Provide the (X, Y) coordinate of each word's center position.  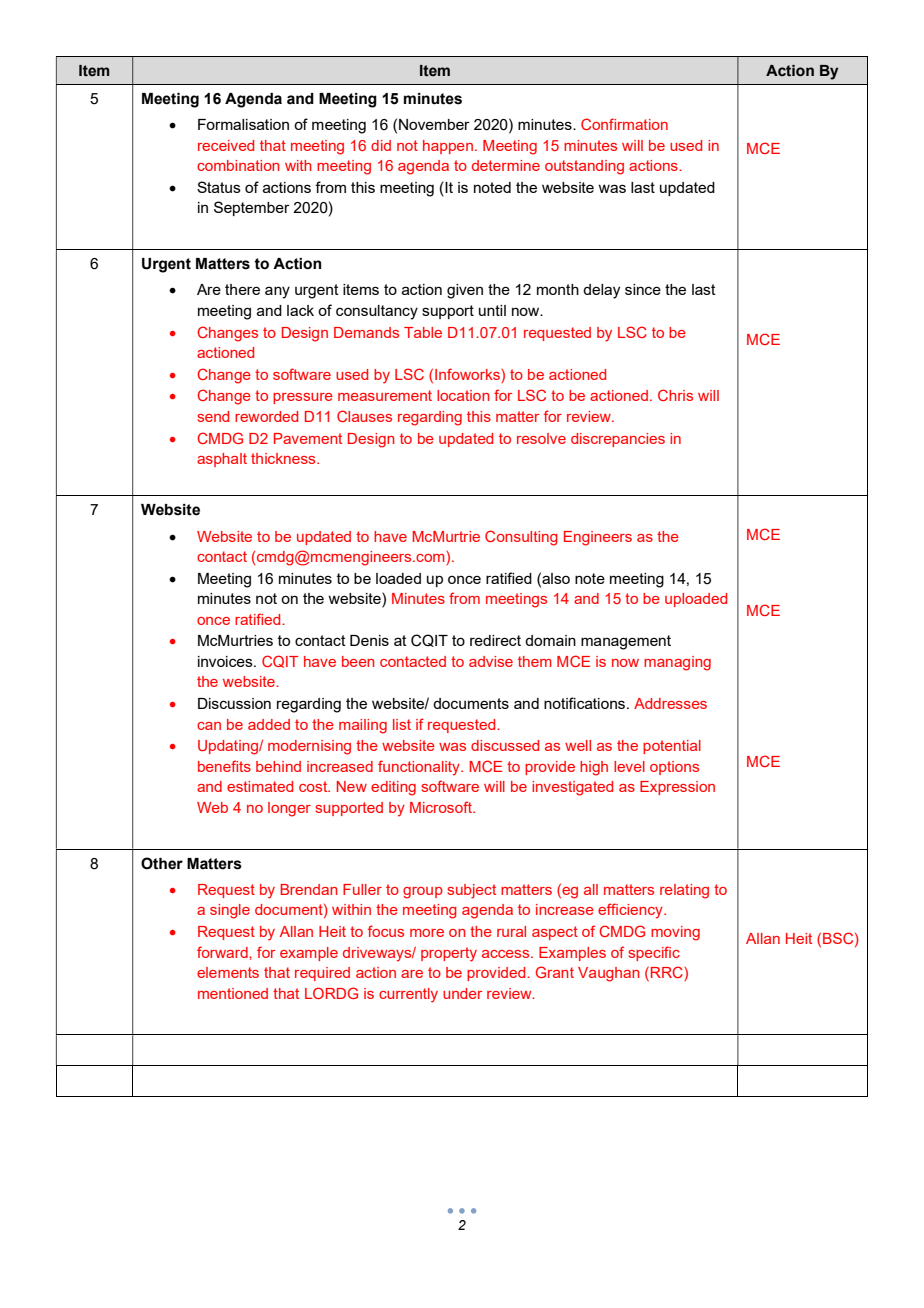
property (449, 954)
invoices (226, 661)
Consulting (521, 538)
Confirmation (624, 124)
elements (228, 972)
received (226, 145)
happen (448, 147)
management (626, 642)
